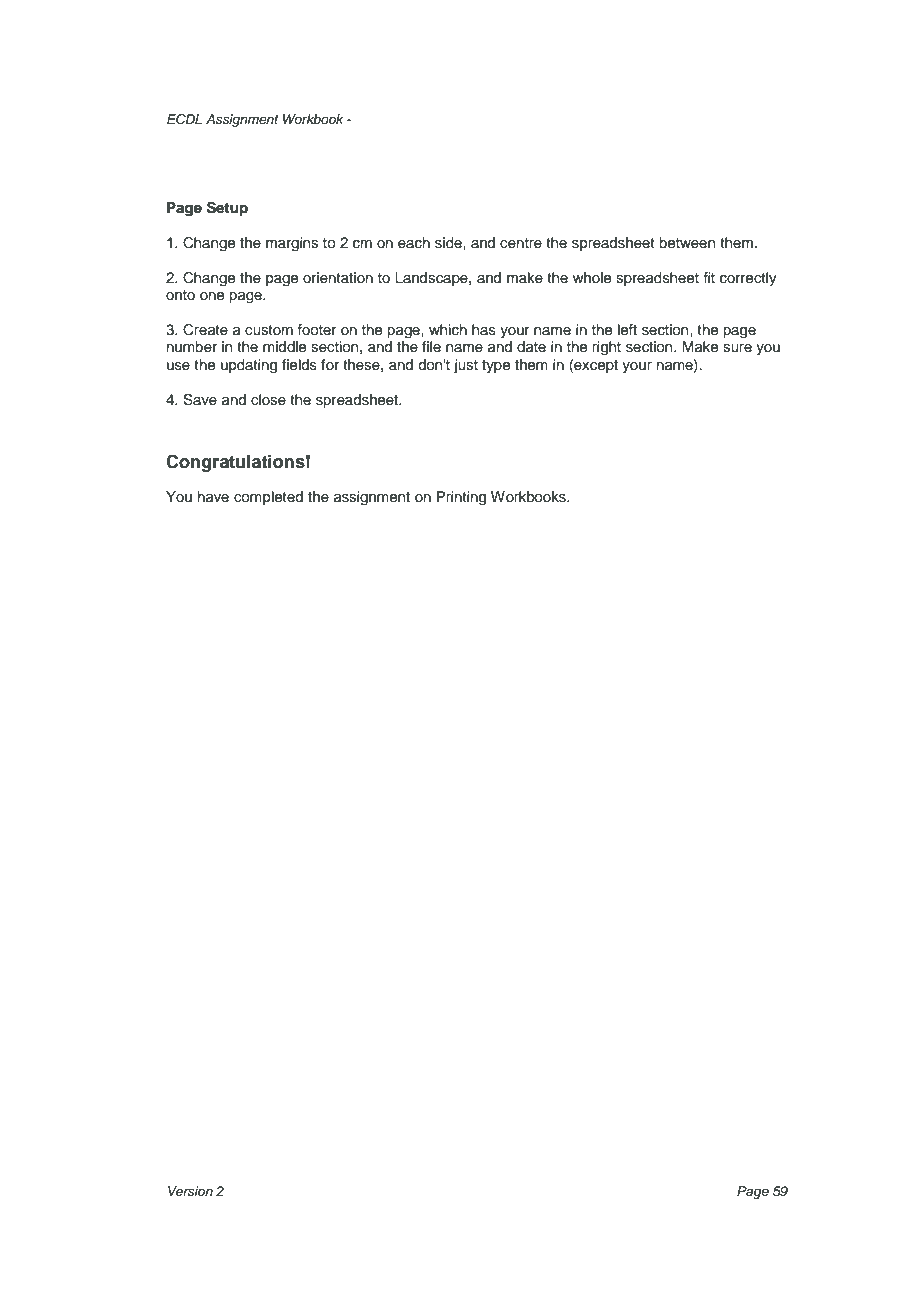  I want to click on close, so click(268, 400).
